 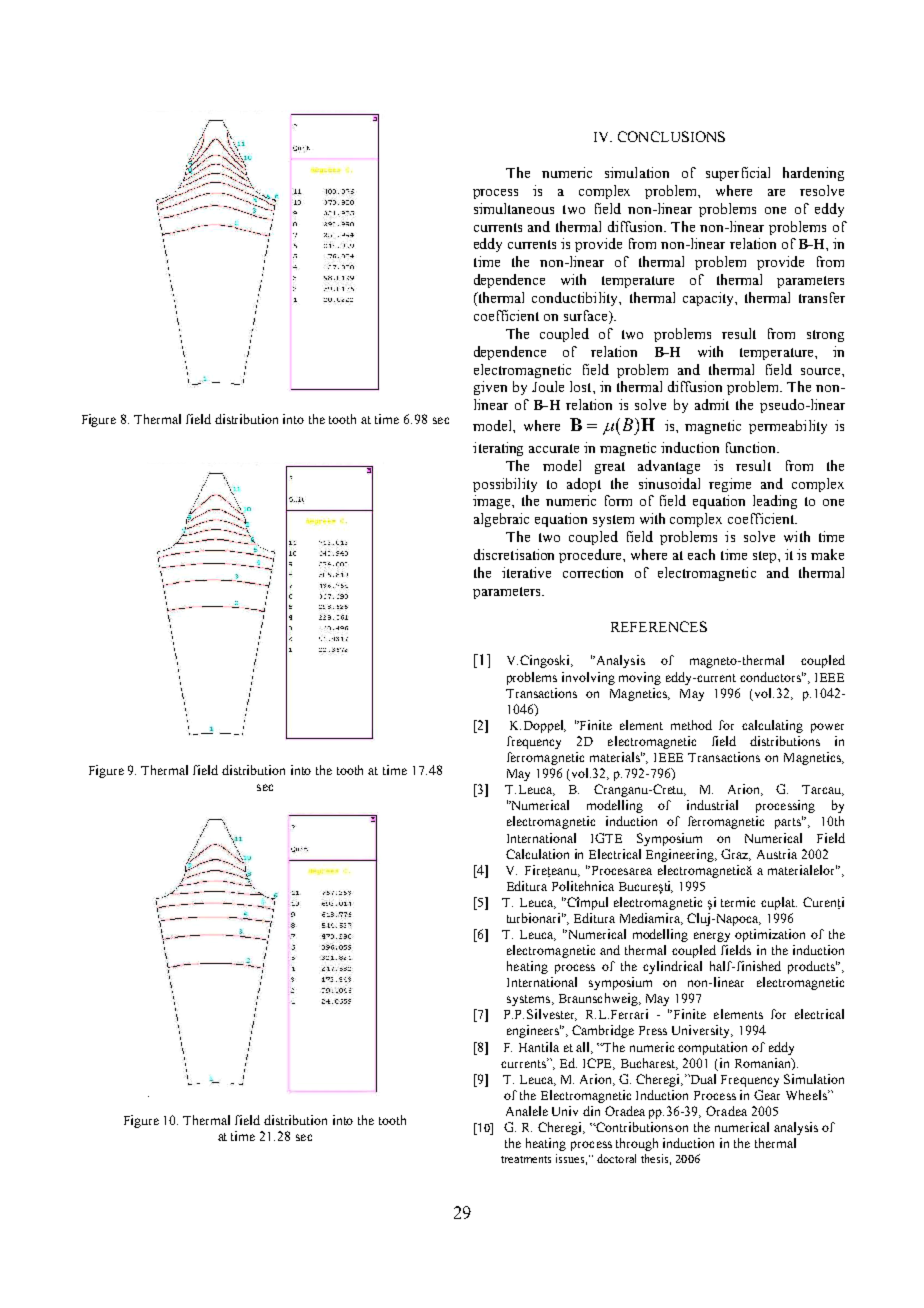 I want to click on Calculation, so click(x=537, y=854).
